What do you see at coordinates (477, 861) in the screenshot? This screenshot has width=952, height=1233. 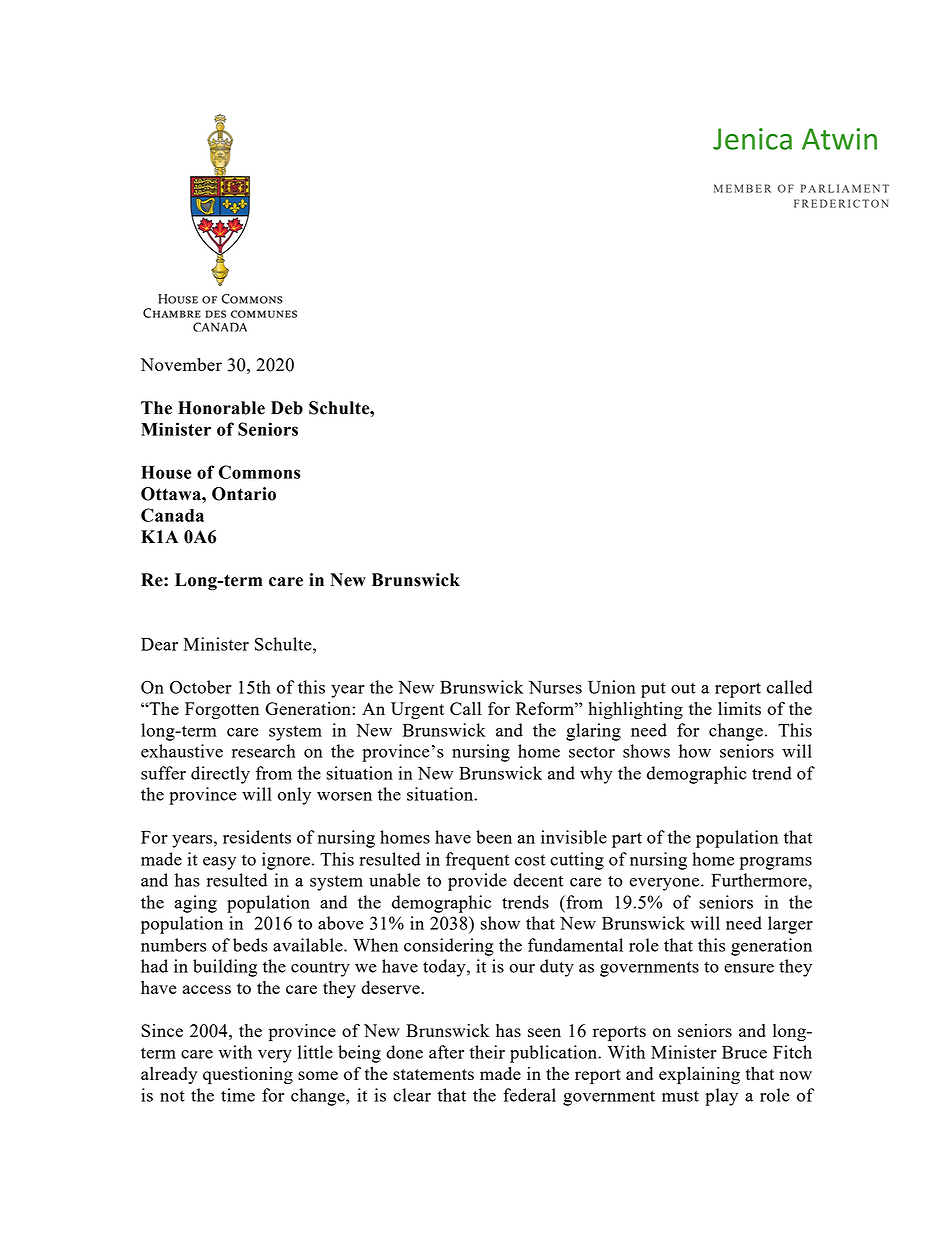 I see `frequent` at bounding box center [477, 861].
